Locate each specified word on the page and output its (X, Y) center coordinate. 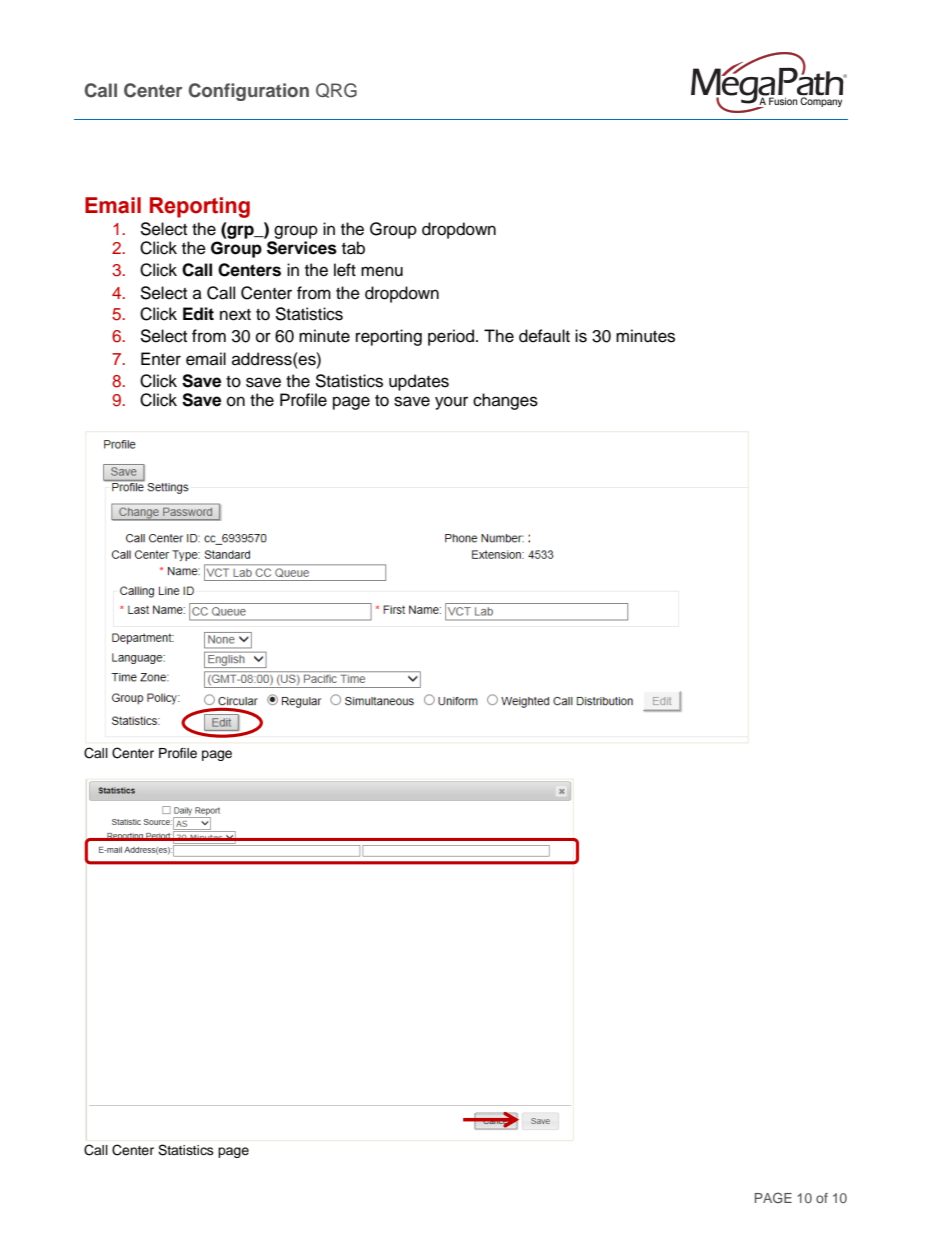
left (345, 270)
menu (382, 271)
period (452, 337)
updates (419, 382)
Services (302, 248)
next (235, 315)
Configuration (249, 92)
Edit (198, 314)
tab (353, 248)
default (544, 336)
